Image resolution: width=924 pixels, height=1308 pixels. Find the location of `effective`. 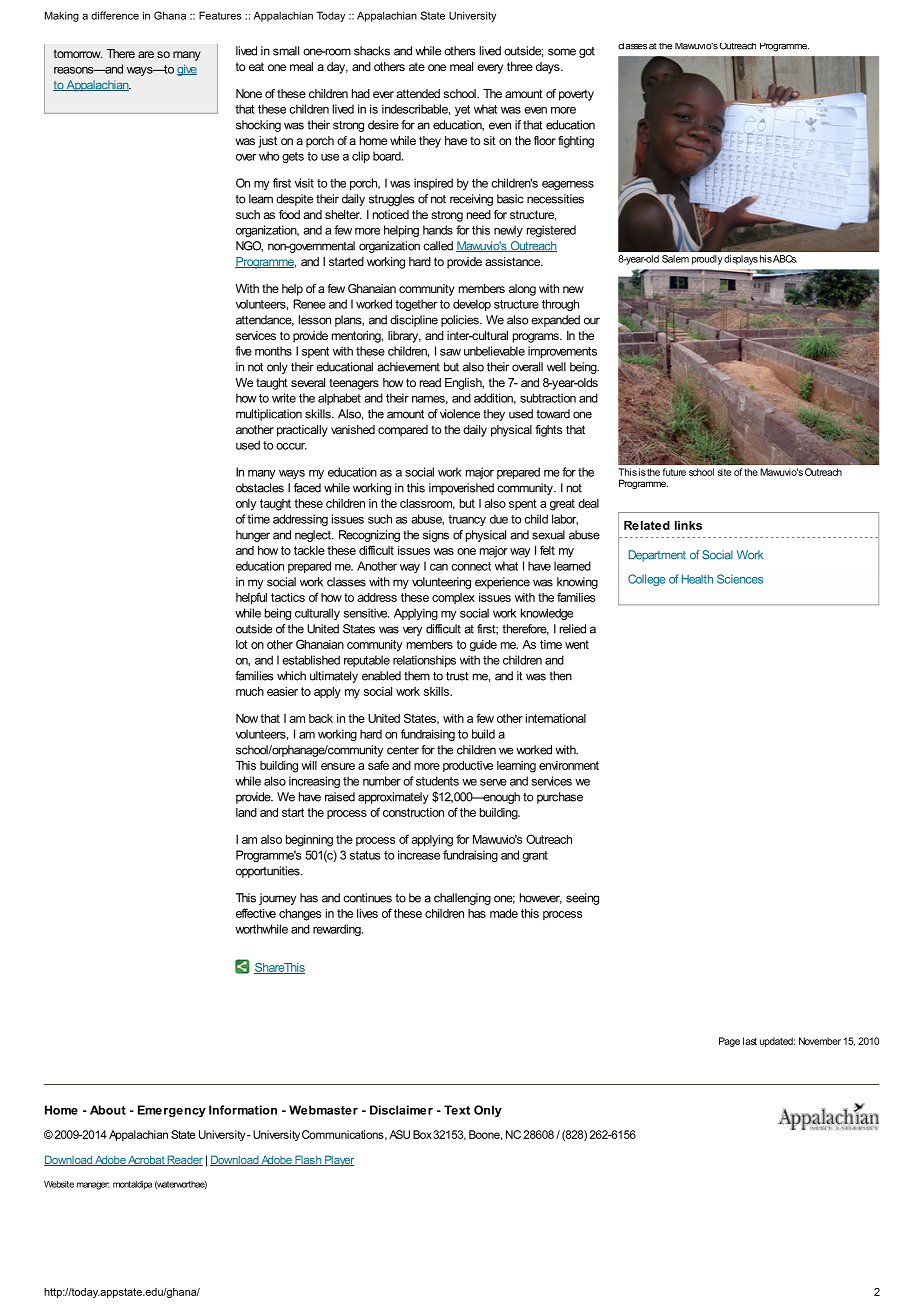

effective is located at coordinates (256, 913).
